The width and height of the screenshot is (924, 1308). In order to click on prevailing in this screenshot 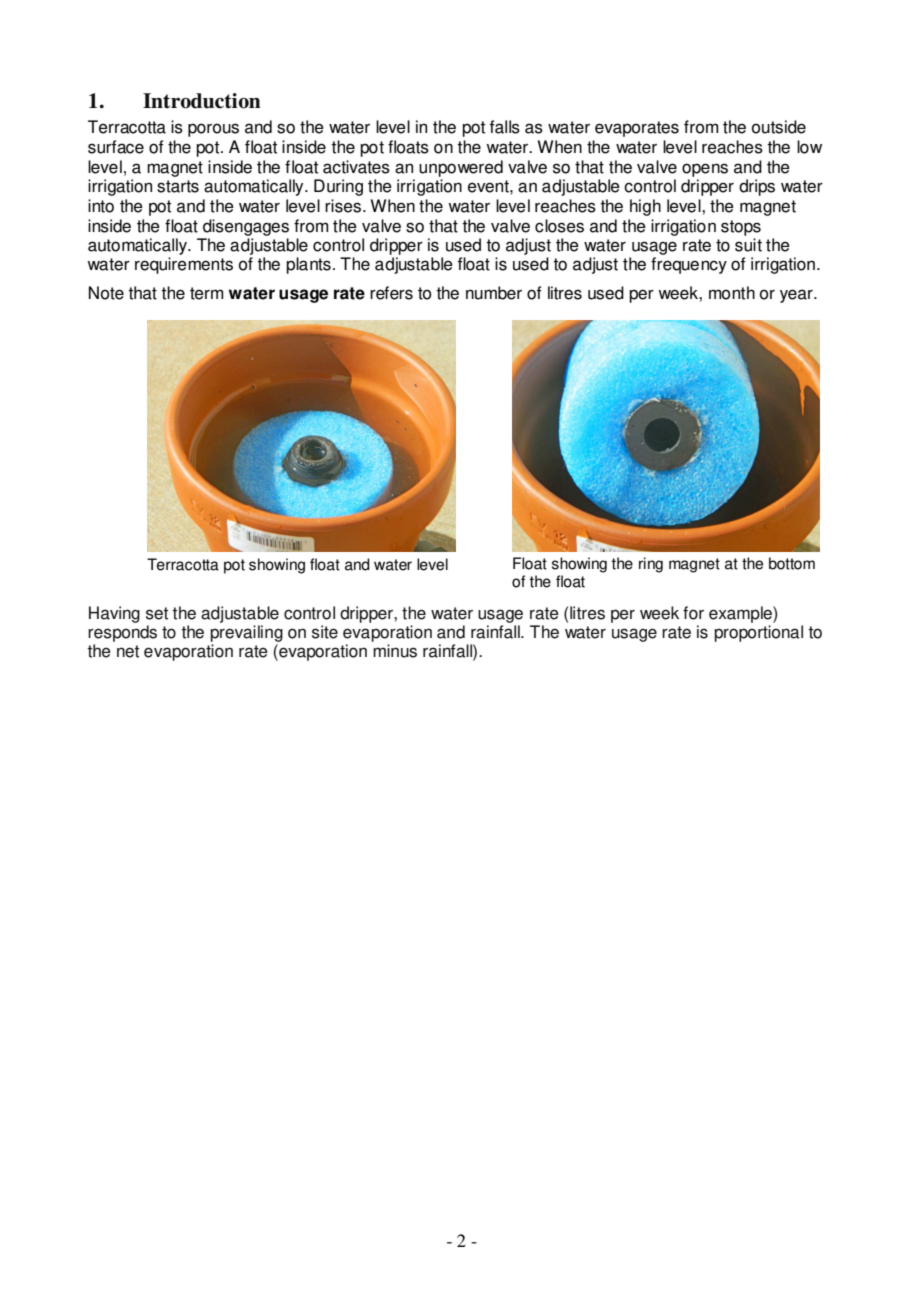, I will do `click(246, 633)`.
